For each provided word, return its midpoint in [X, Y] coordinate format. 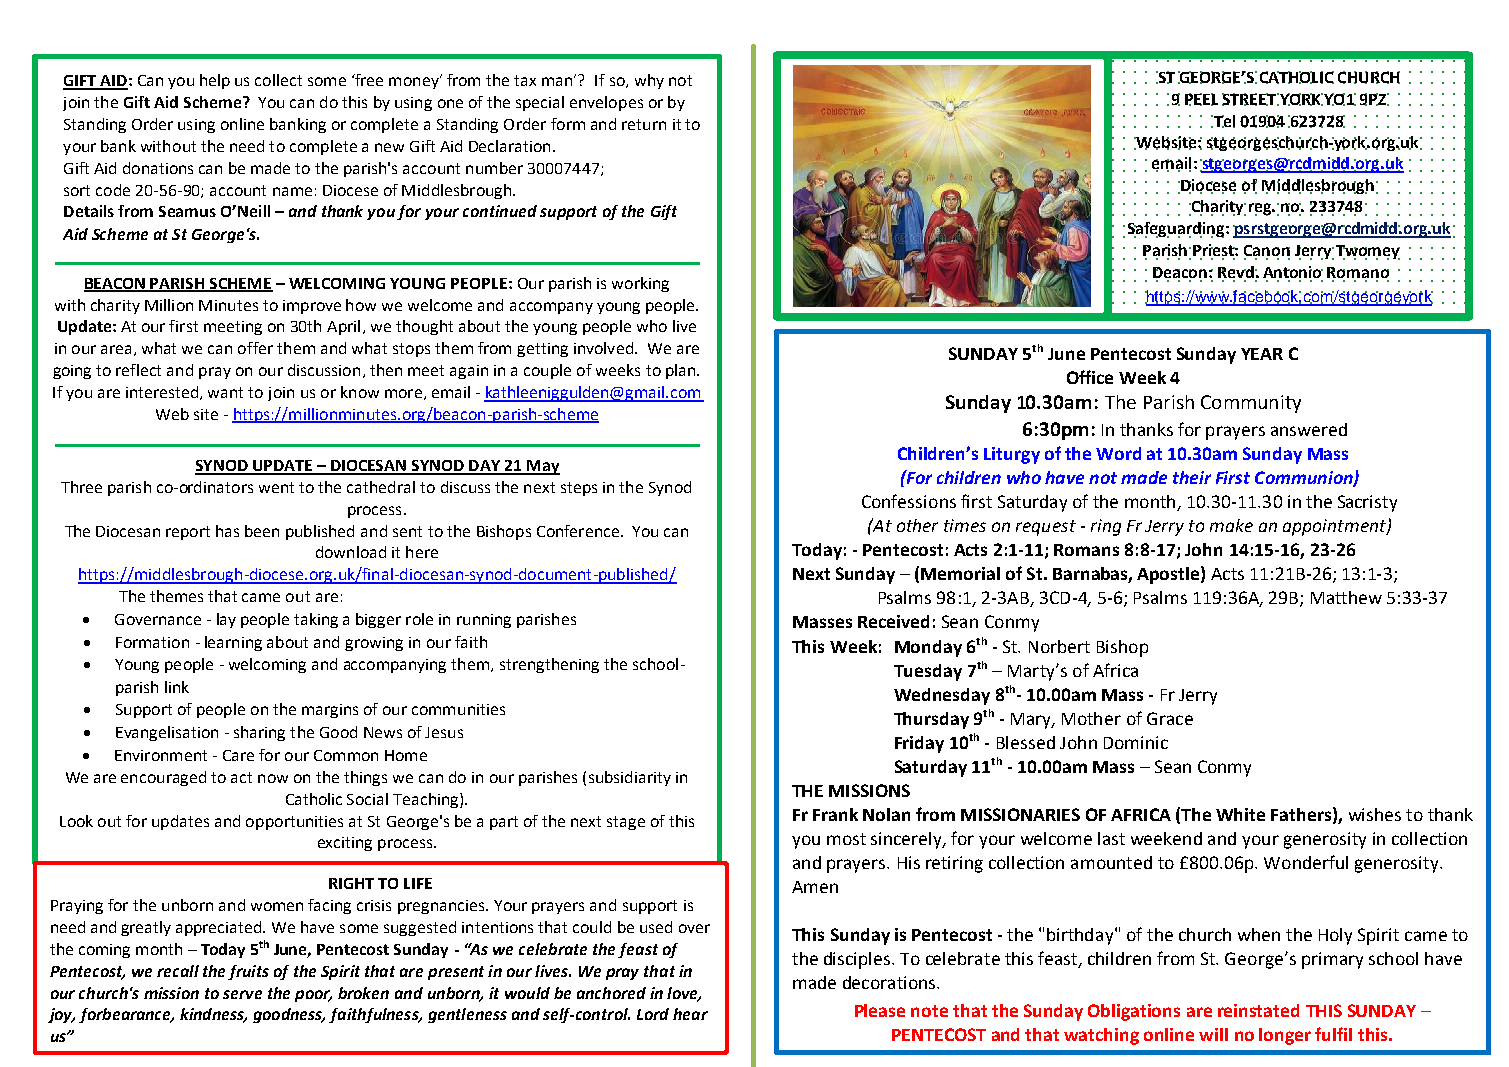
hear [690, 1014]
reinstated [1258, 1010]
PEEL [1201, 99]
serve [242, 994]
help [215, 81]
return [644, 124]
